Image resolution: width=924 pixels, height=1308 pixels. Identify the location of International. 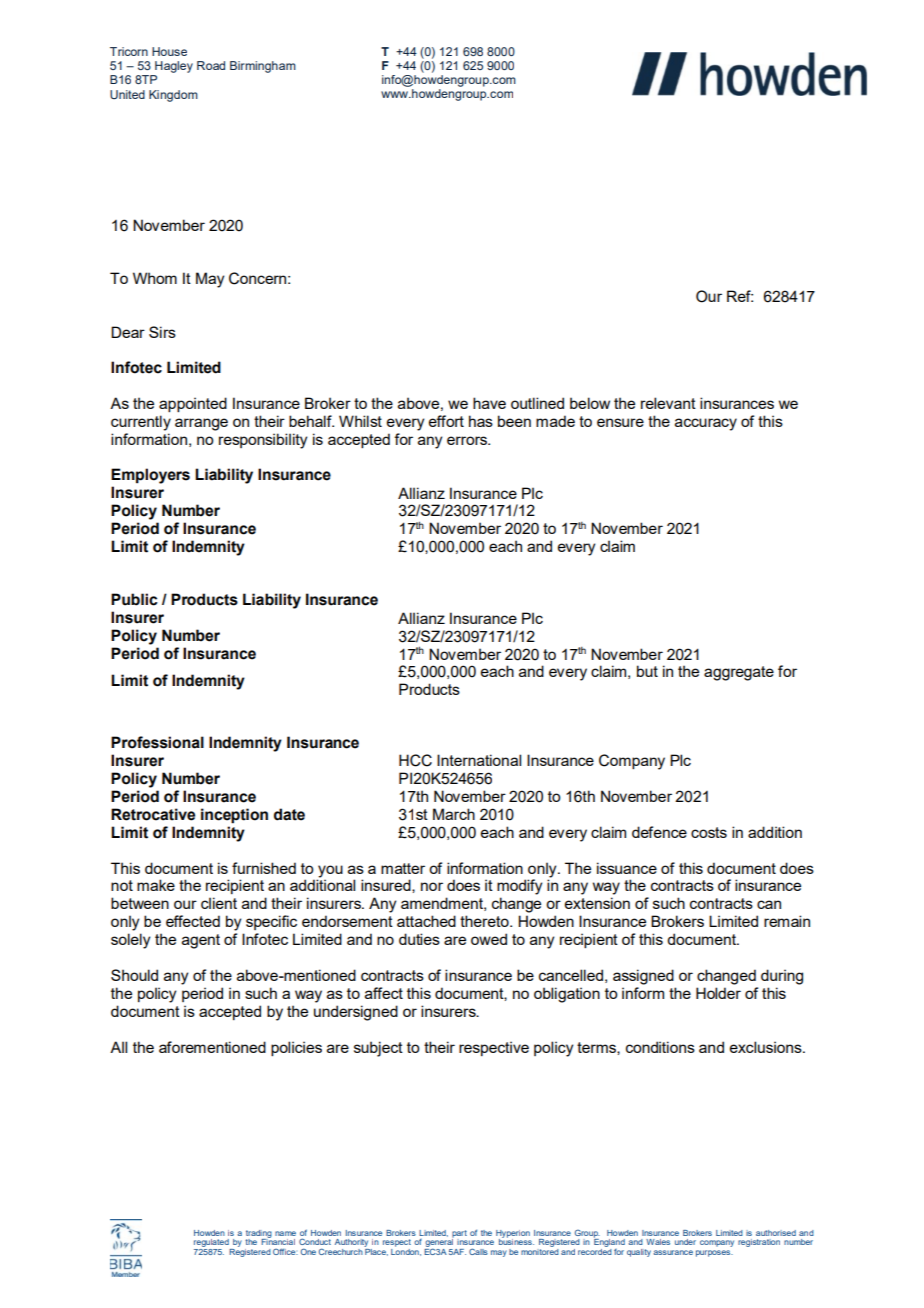
(479, 760).
